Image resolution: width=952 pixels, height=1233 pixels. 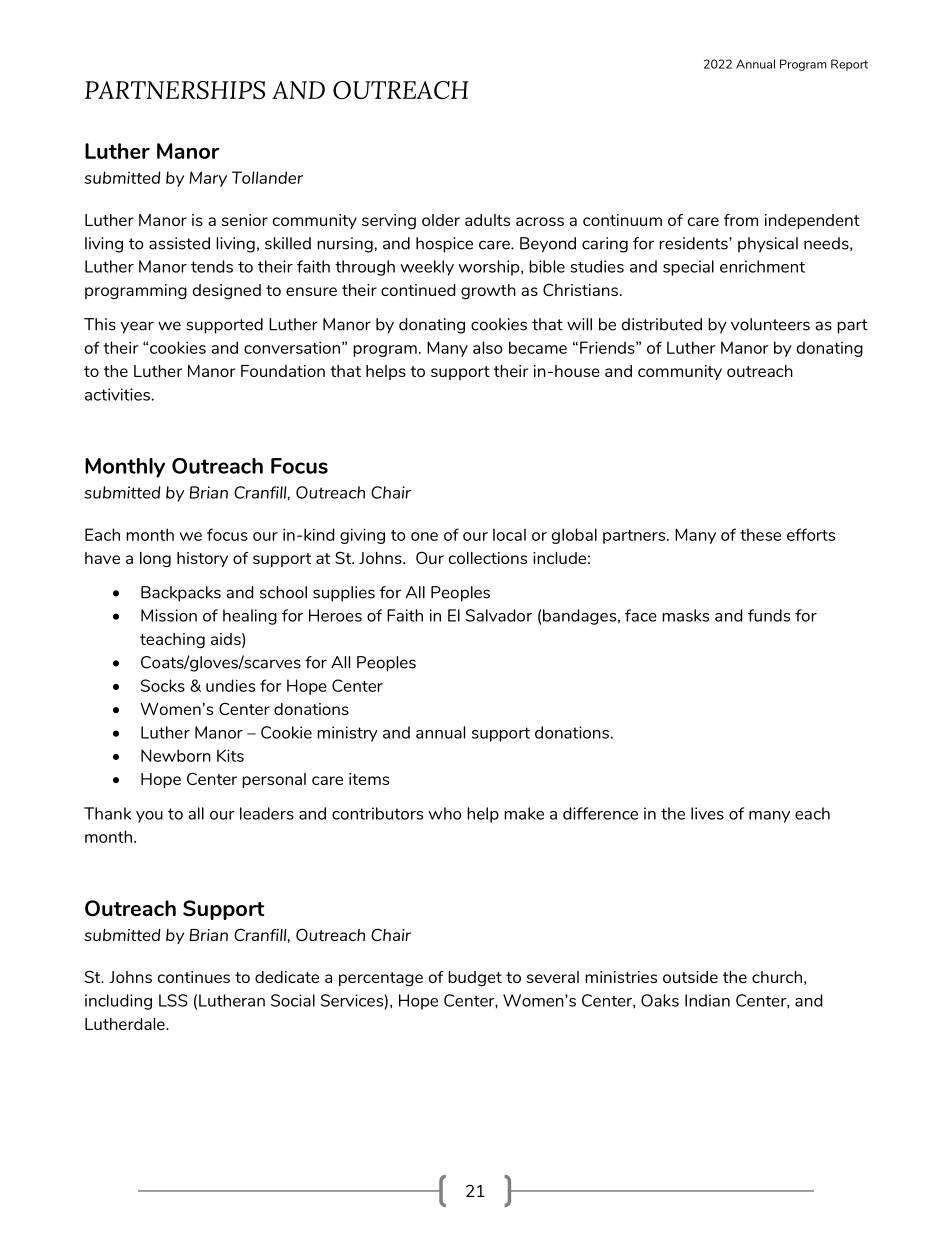 What do you see at coordinates (208, 179) in the screenshot?
I see `Mary` at bounding box center [208, 179].
